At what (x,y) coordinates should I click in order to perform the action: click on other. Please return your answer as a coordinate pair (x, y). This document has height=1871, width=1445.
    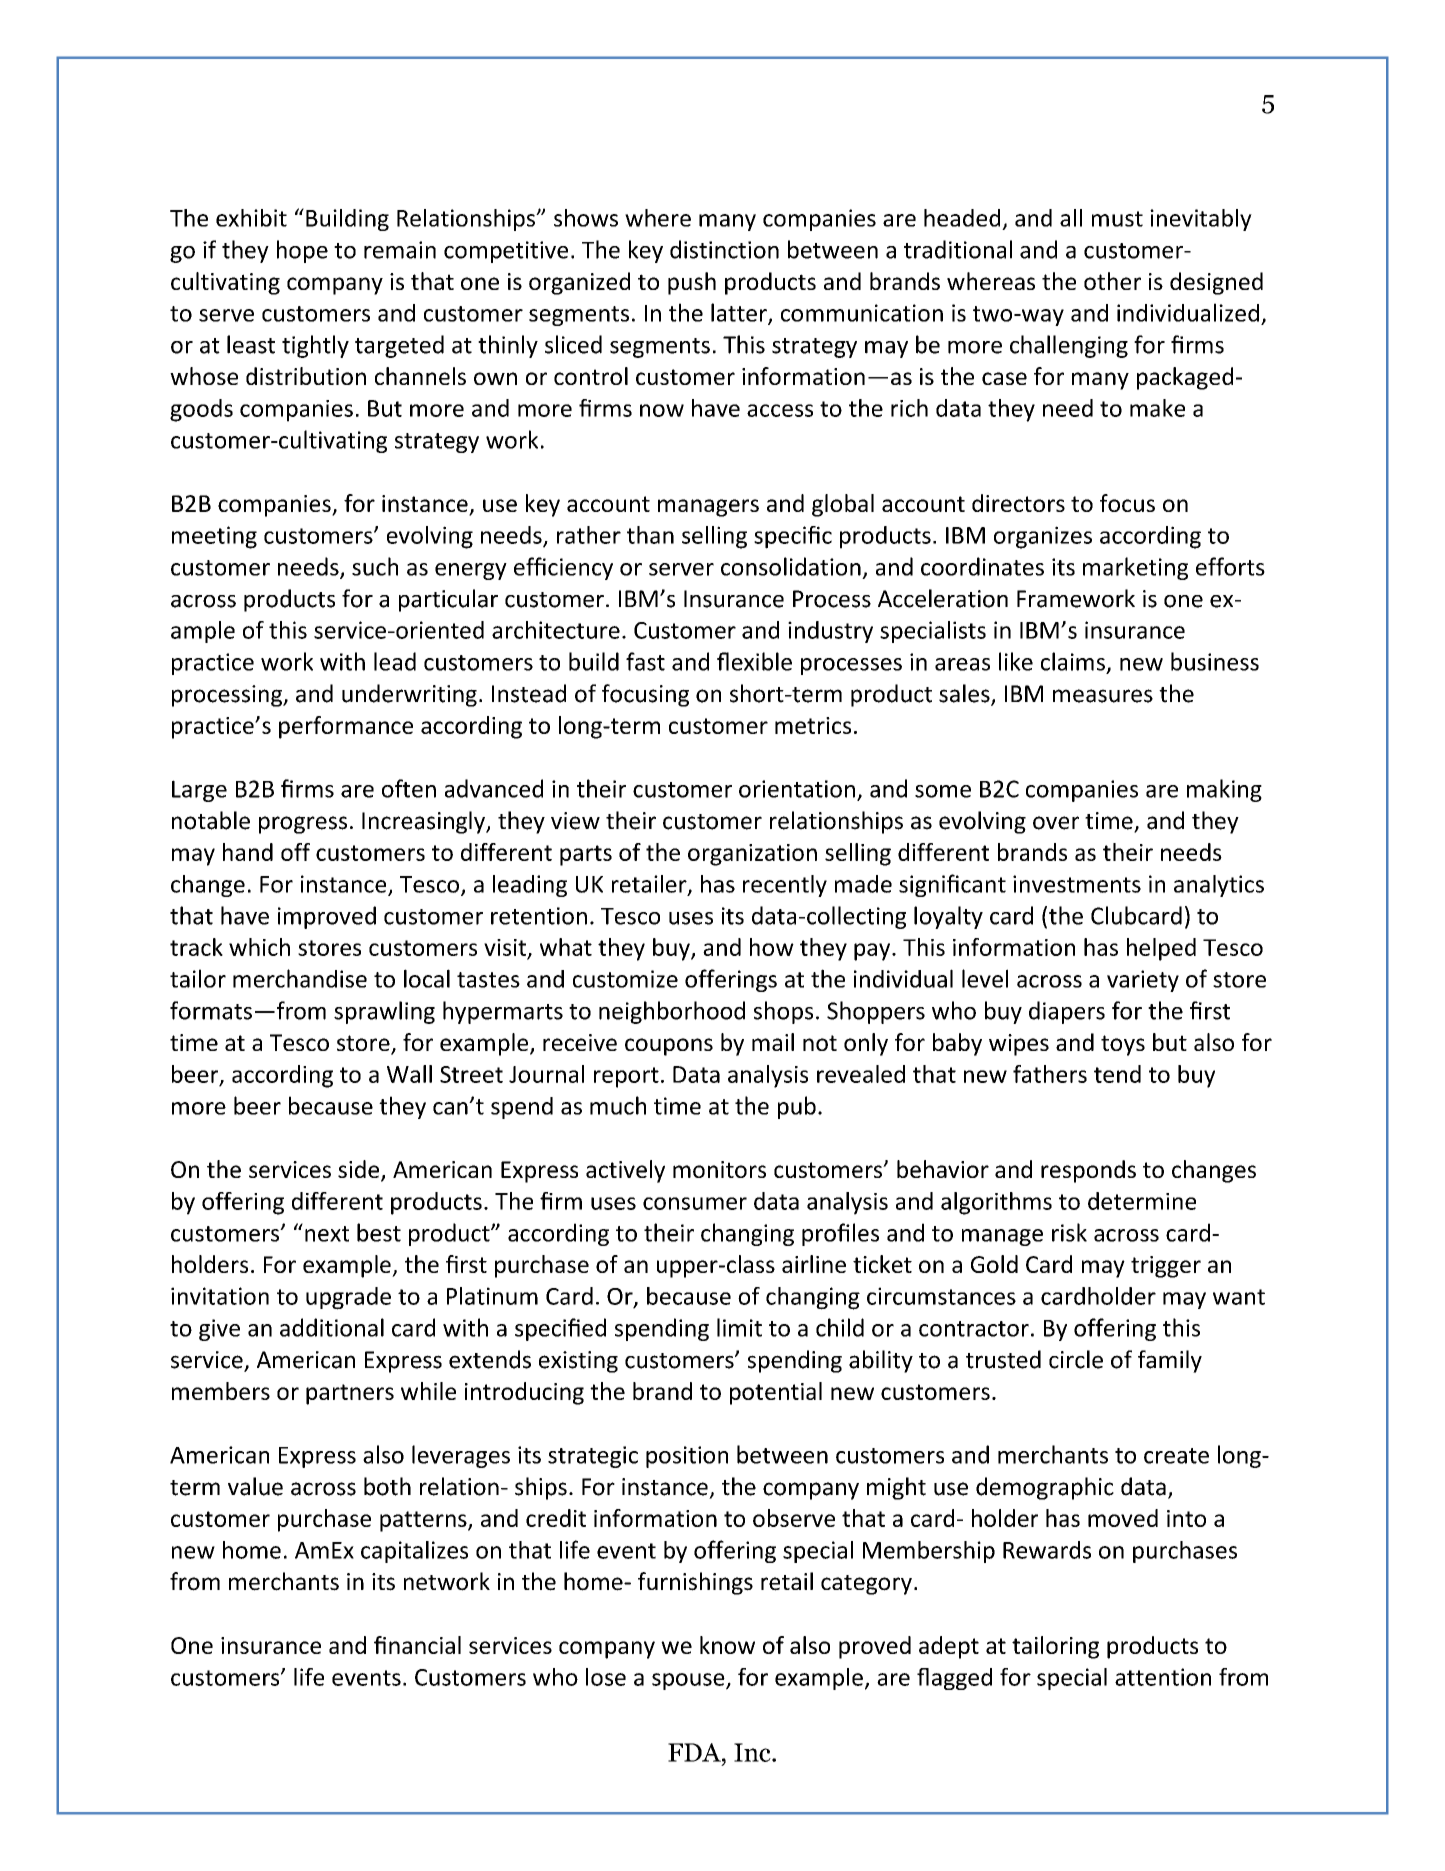
    Looking at the image, I should click on (1112, 281).
